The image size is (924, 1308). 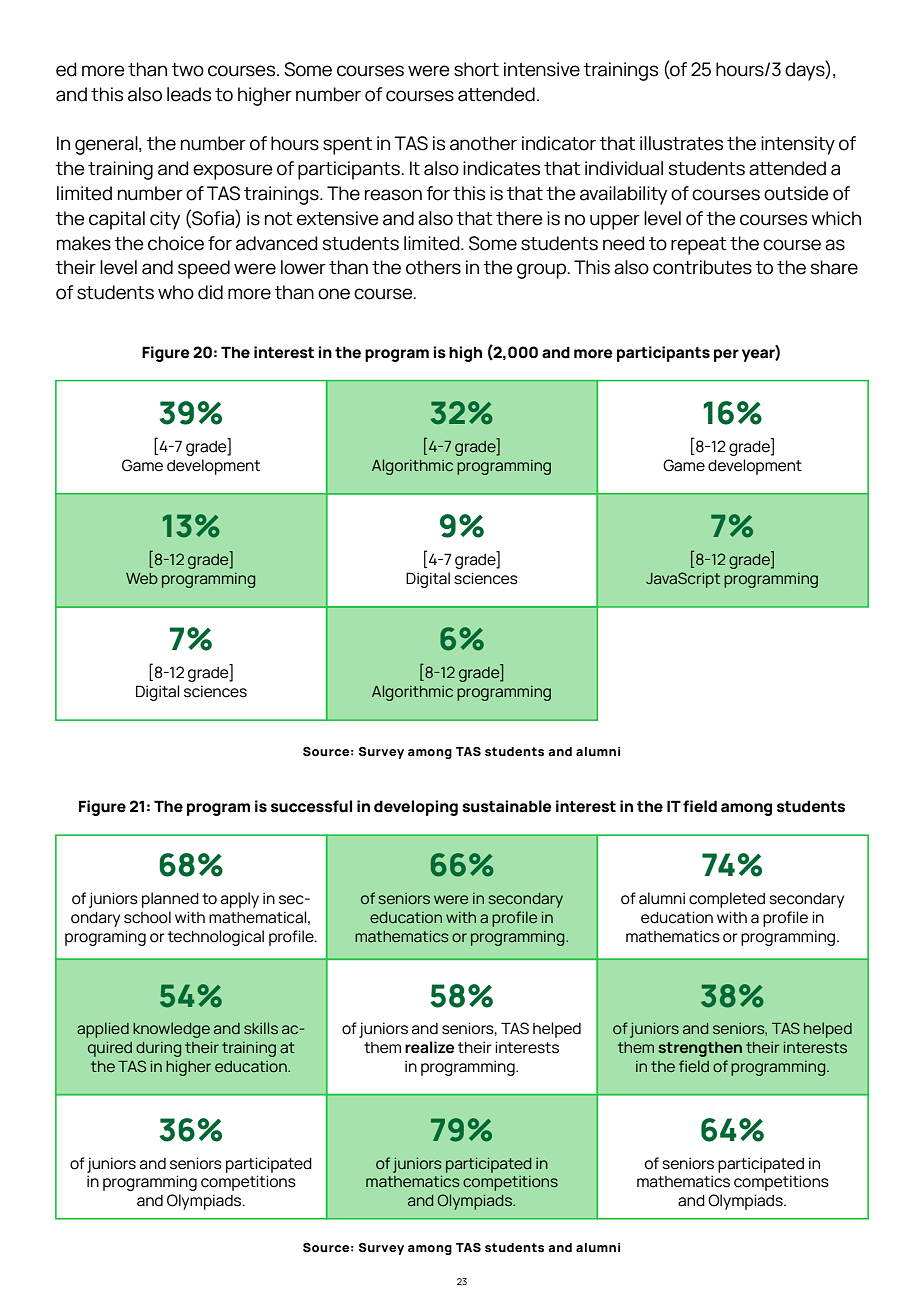 What do you see at coordinates (171, 1030) in the screenshot?
I see `knowledge` at bounding box center [171, 1030].
